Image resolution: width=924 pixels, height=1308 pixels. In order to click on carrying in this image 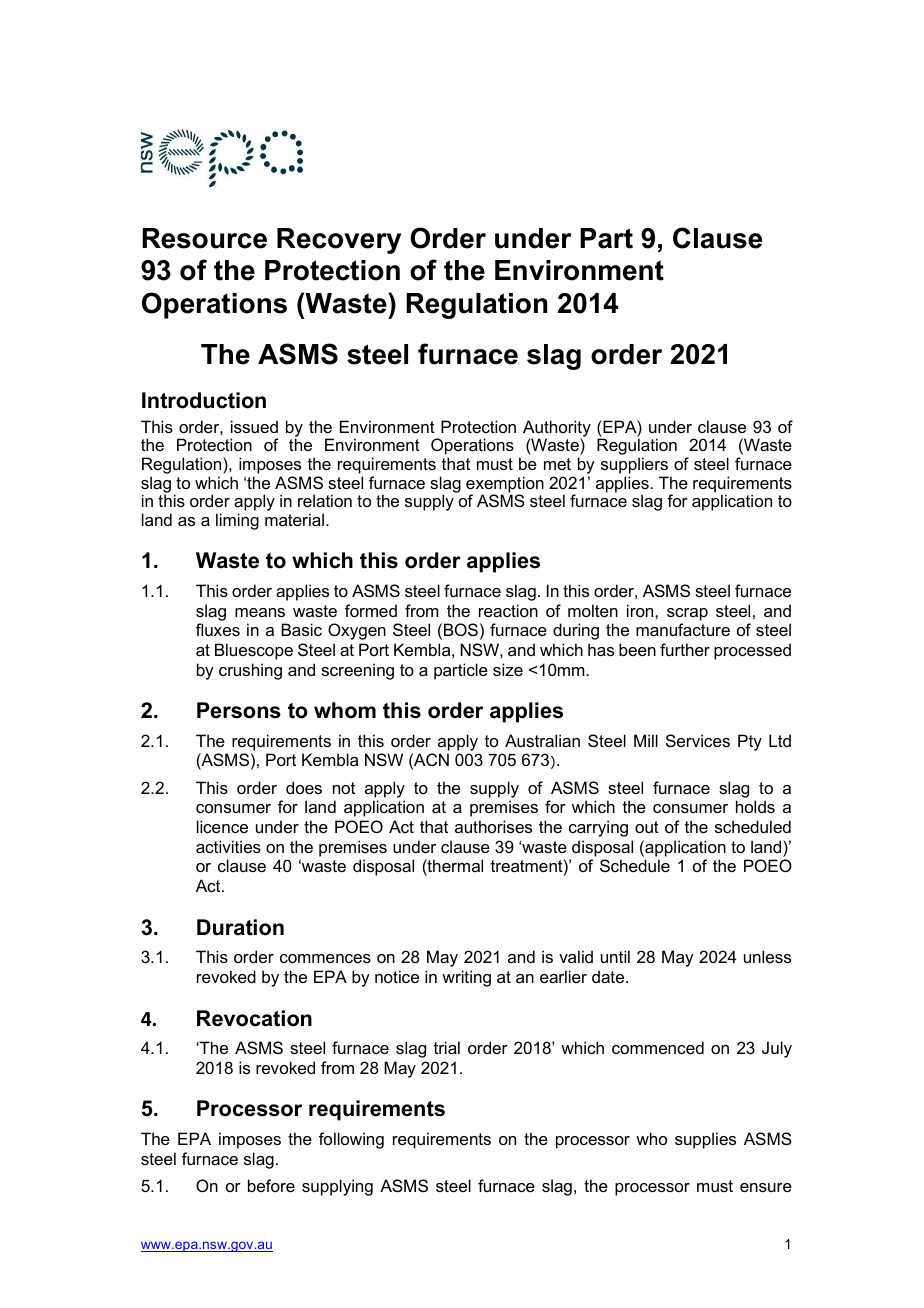, I will do `click(598, 828)`.
